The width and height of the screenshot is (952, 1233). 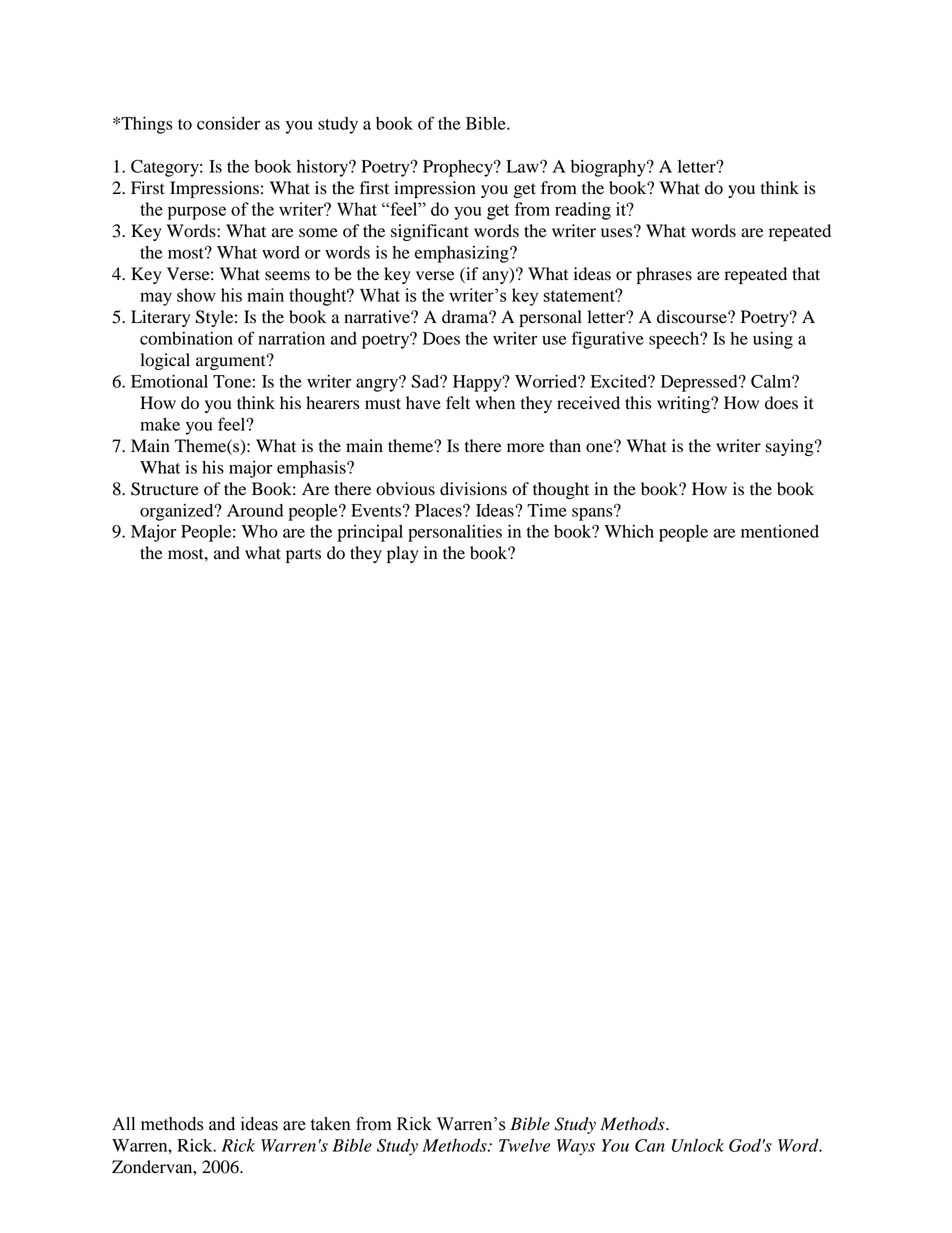 I want to click on All, so click(x=123, y=1123).
